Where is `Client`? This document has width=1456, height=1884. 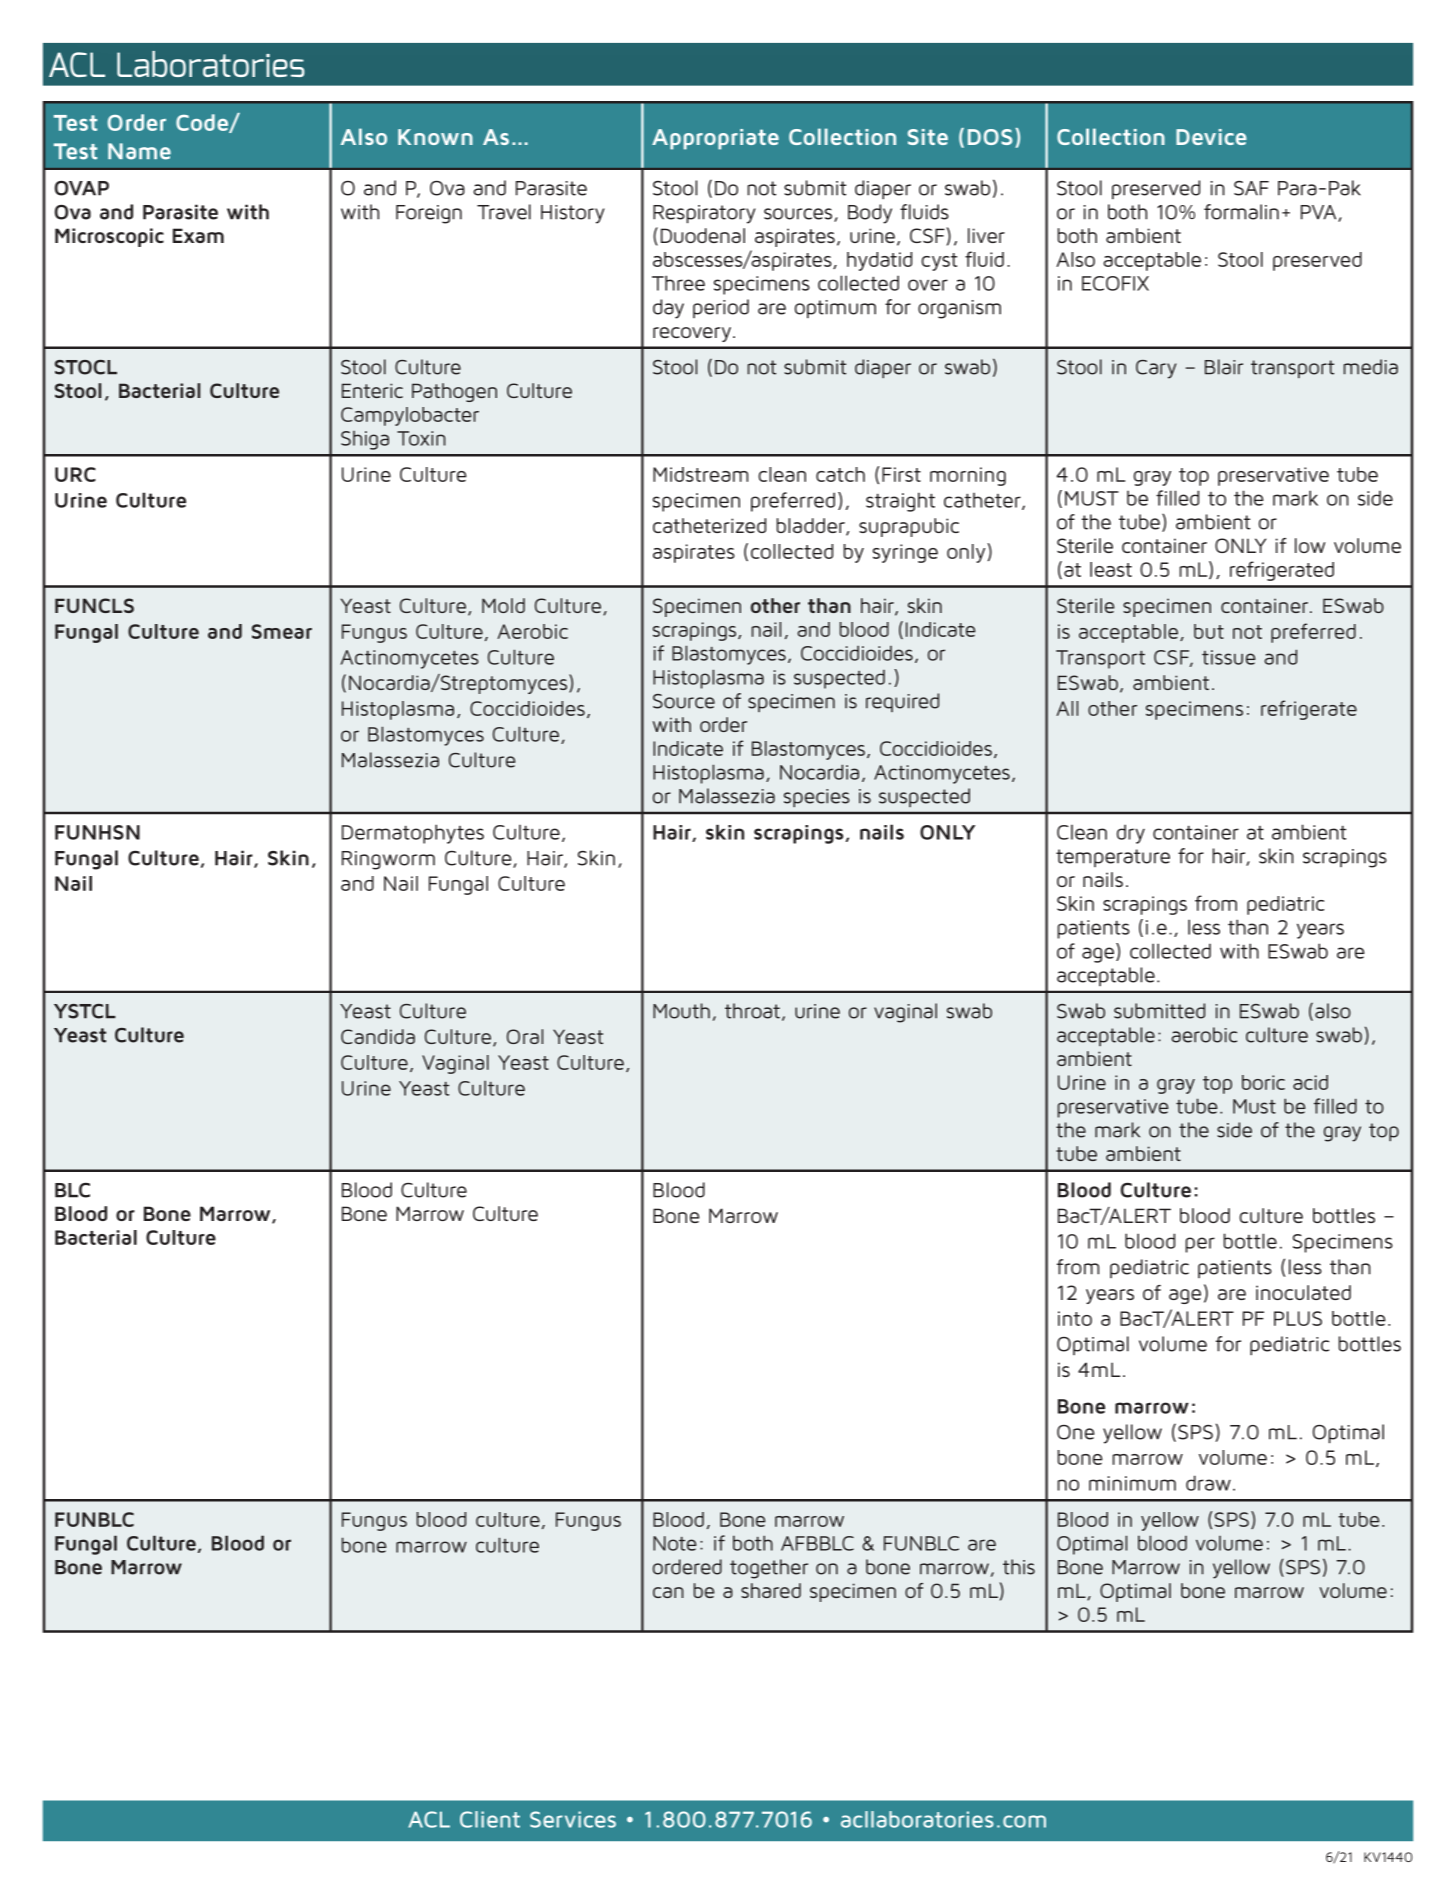 Client is located at coordinates (490, 1819).
